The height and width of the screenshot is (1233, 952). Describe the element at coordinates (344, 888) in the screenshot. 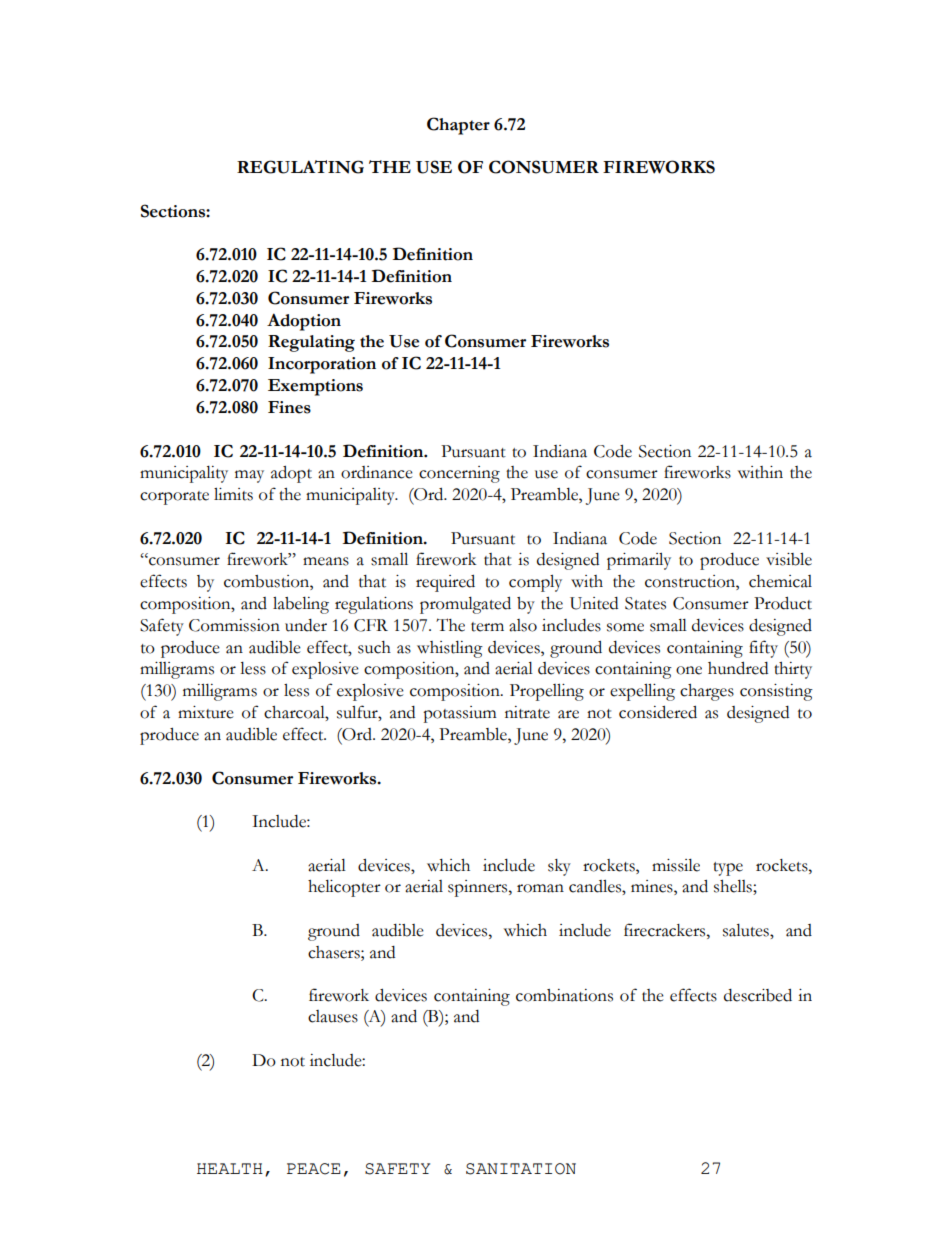

I see `helicopter` at that location.
